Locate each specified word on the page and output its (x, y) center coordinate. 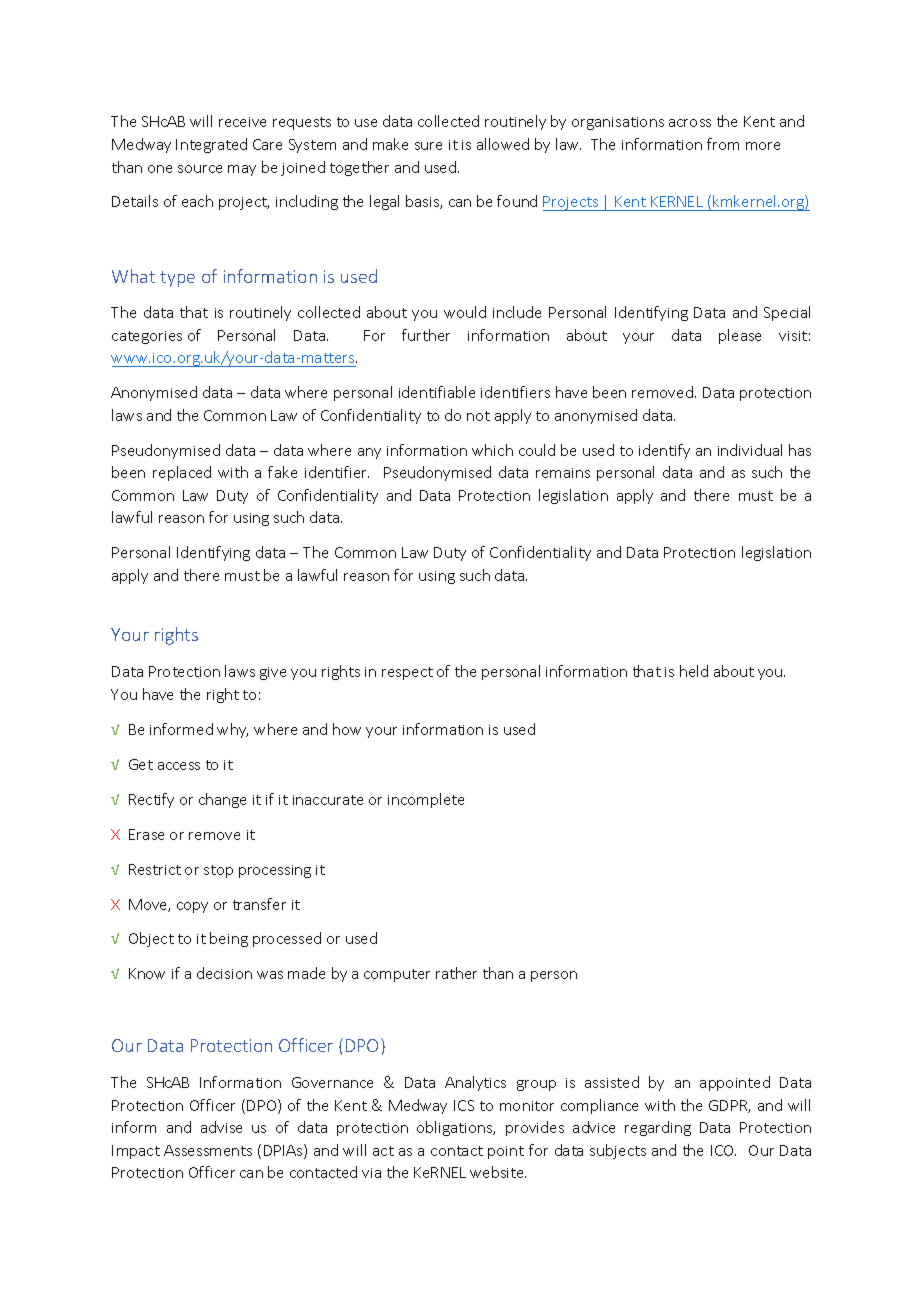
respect (407, 673)
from (723, 144)
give (273, 673)
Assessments (208, 1150)
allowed (503, 144)
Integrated (211, 145)
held (694, 671)
